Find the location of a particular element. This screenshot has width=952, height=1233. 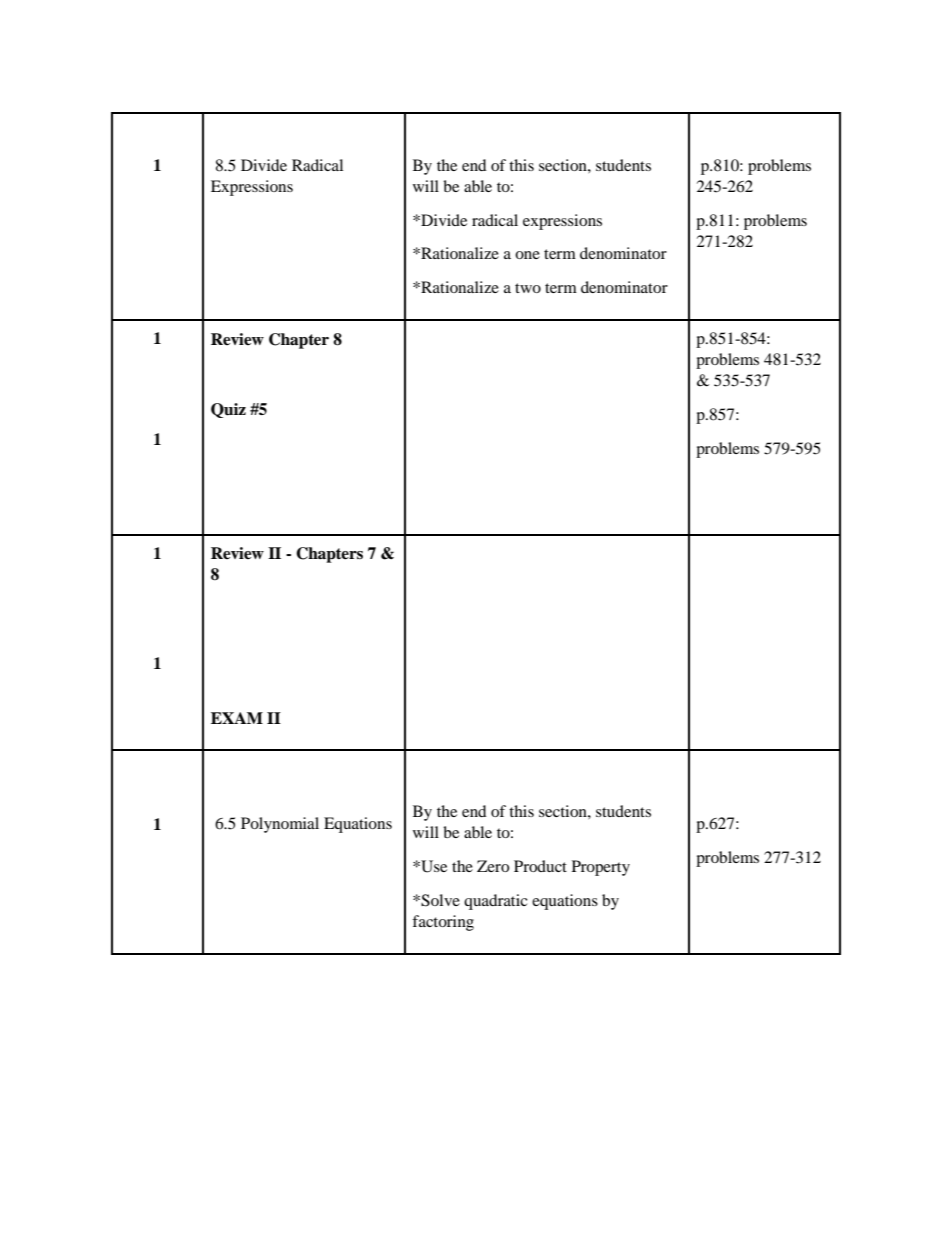

Zero is located at coordinates (493, 866).
